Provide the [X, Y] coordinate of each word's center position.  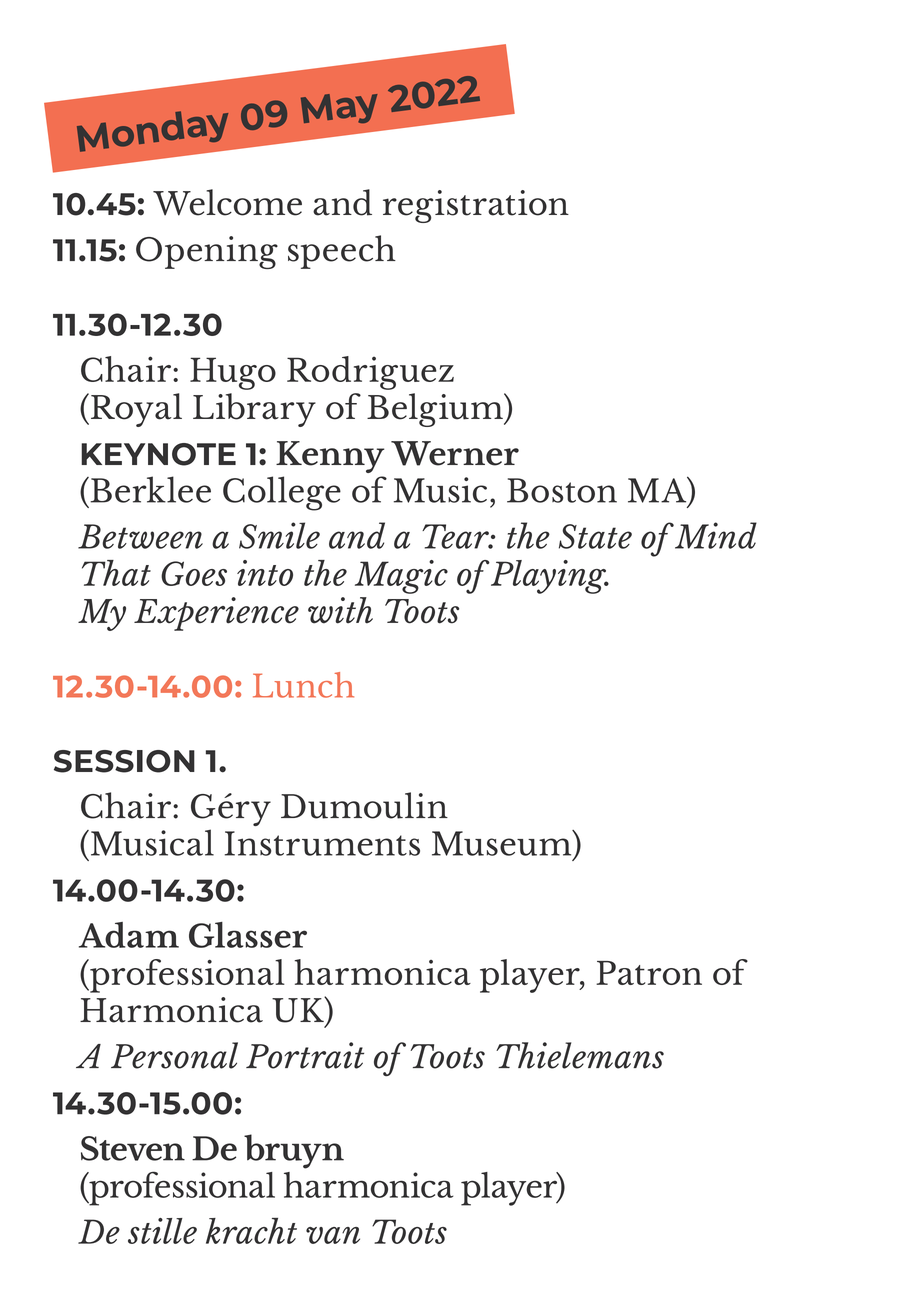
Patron [649, 973]
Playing [550, 577]
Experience [216, 614]
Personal [174, 1055]
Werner [455, 453]
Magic [401, 577]
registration [476, 206]
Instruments [322, 843]
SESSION [124, 761]
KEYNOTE [158, 454]
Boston [562, 490]
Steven [133, 1148]
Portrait [305, 1055]
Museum [503, 843]
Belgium [436, 410]
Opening [207, 252]
